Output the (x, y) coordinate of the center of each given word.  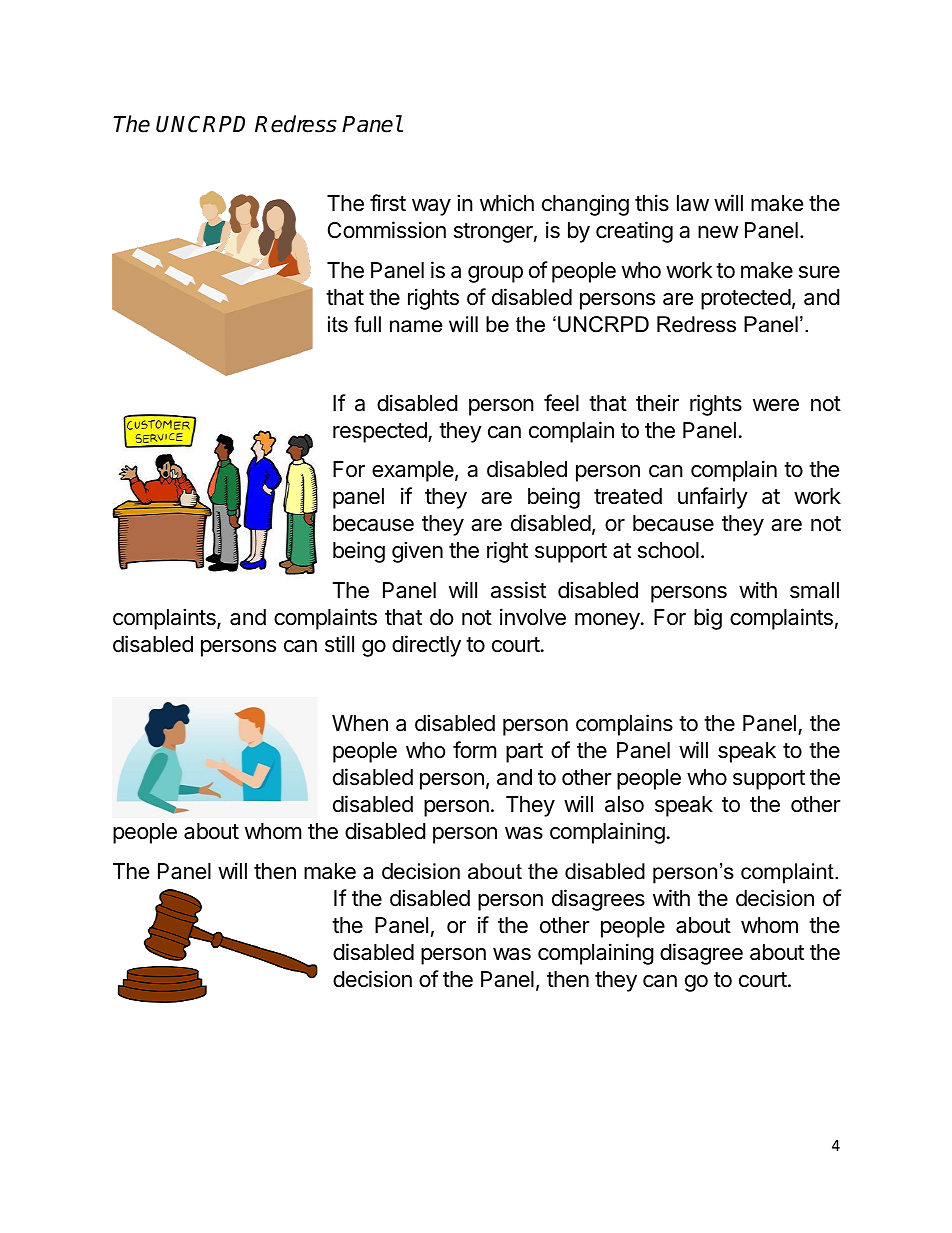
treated (628, 496)
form (475, 749)
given (417, 552)
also (624, 804)
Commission (387, 230)
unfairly (713, 498)
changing (585, 205)
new (718, 232)
